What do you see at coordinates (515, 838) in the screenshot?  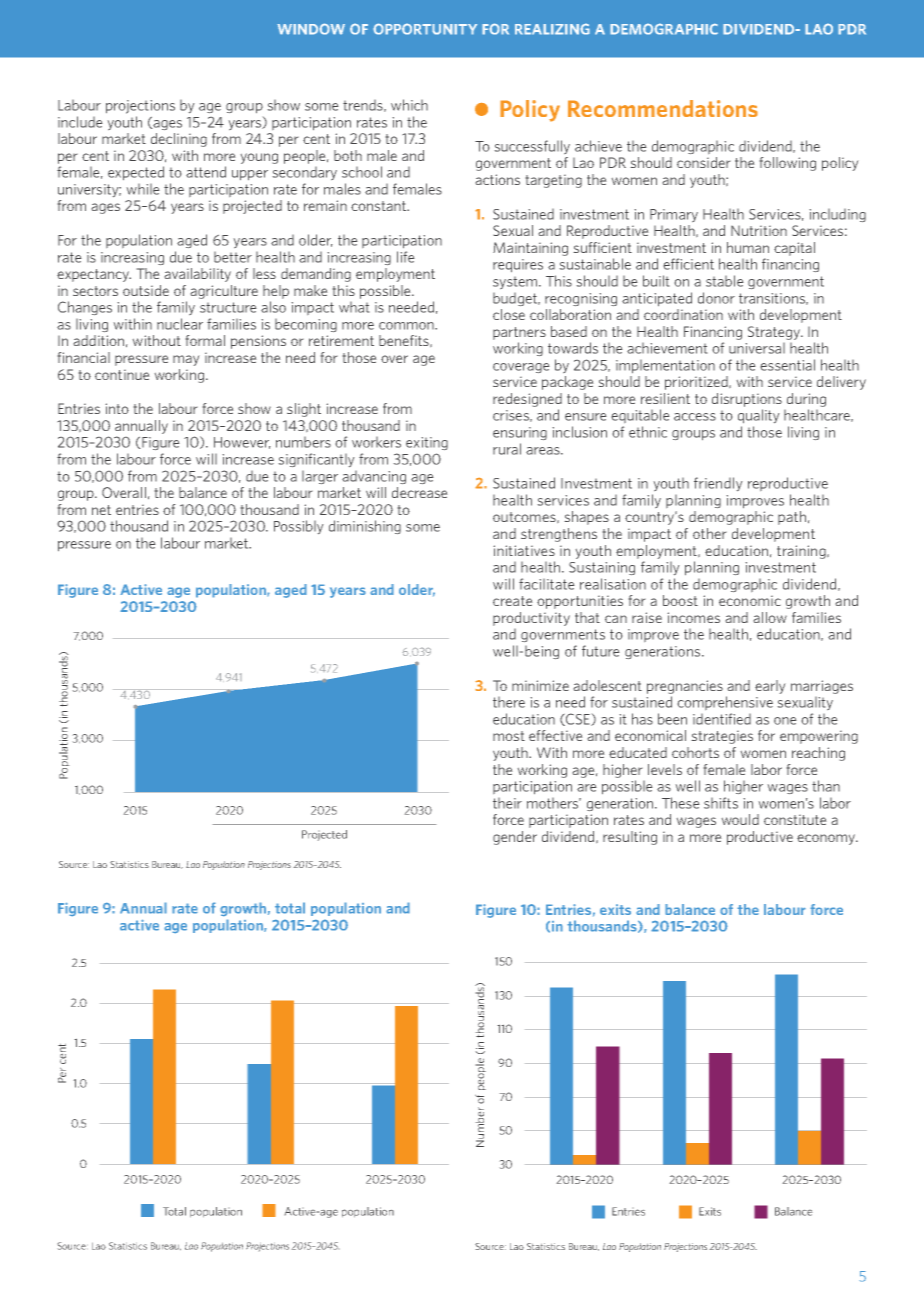 I see `gender` at bounding box center [515, 838].
